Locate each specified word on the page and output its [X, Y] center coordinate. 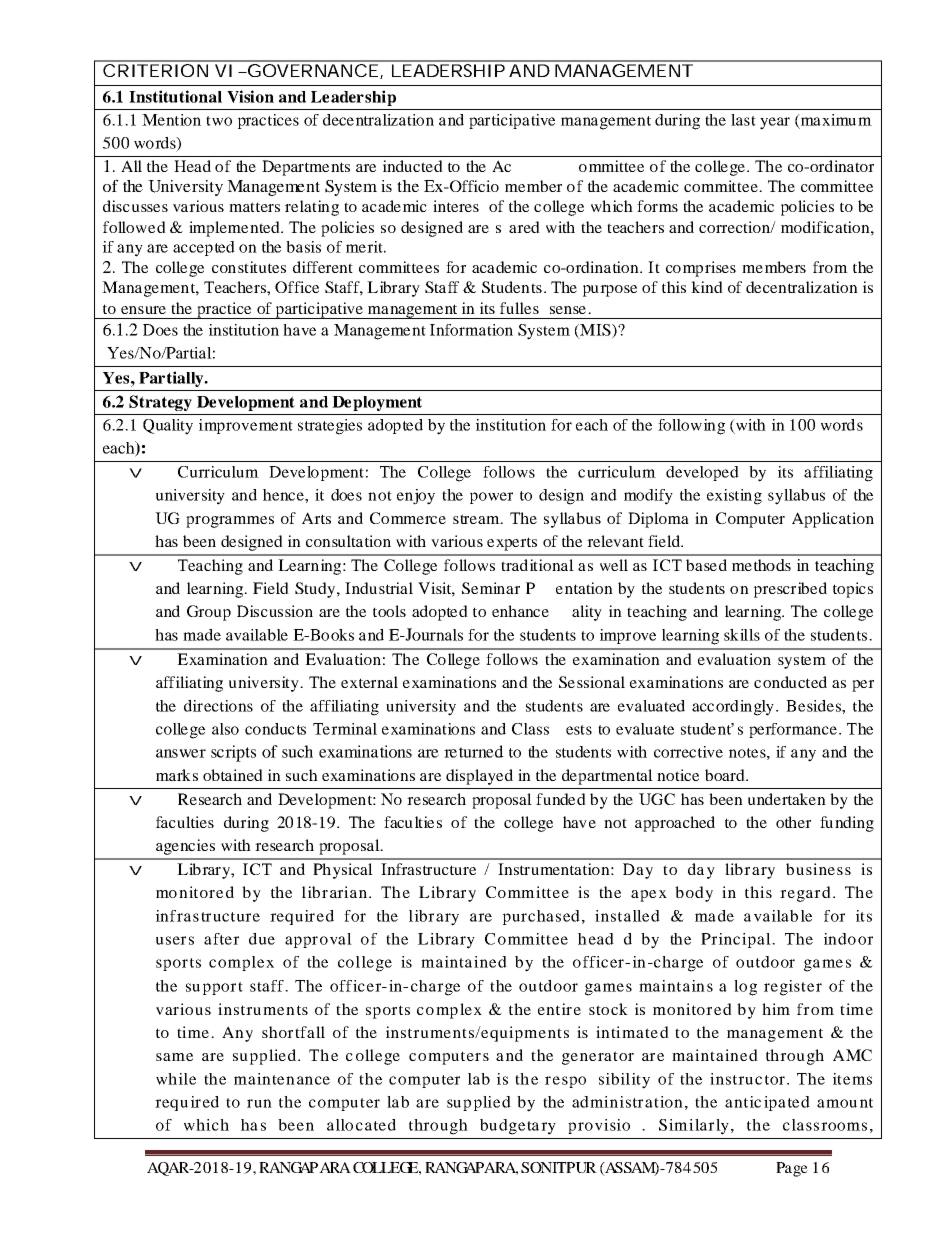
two [219, 121]
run [259, 1103]
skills [742, 635]
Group [209, 613]
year [775, 123]
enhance [520, 611]
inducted [413, 166]
